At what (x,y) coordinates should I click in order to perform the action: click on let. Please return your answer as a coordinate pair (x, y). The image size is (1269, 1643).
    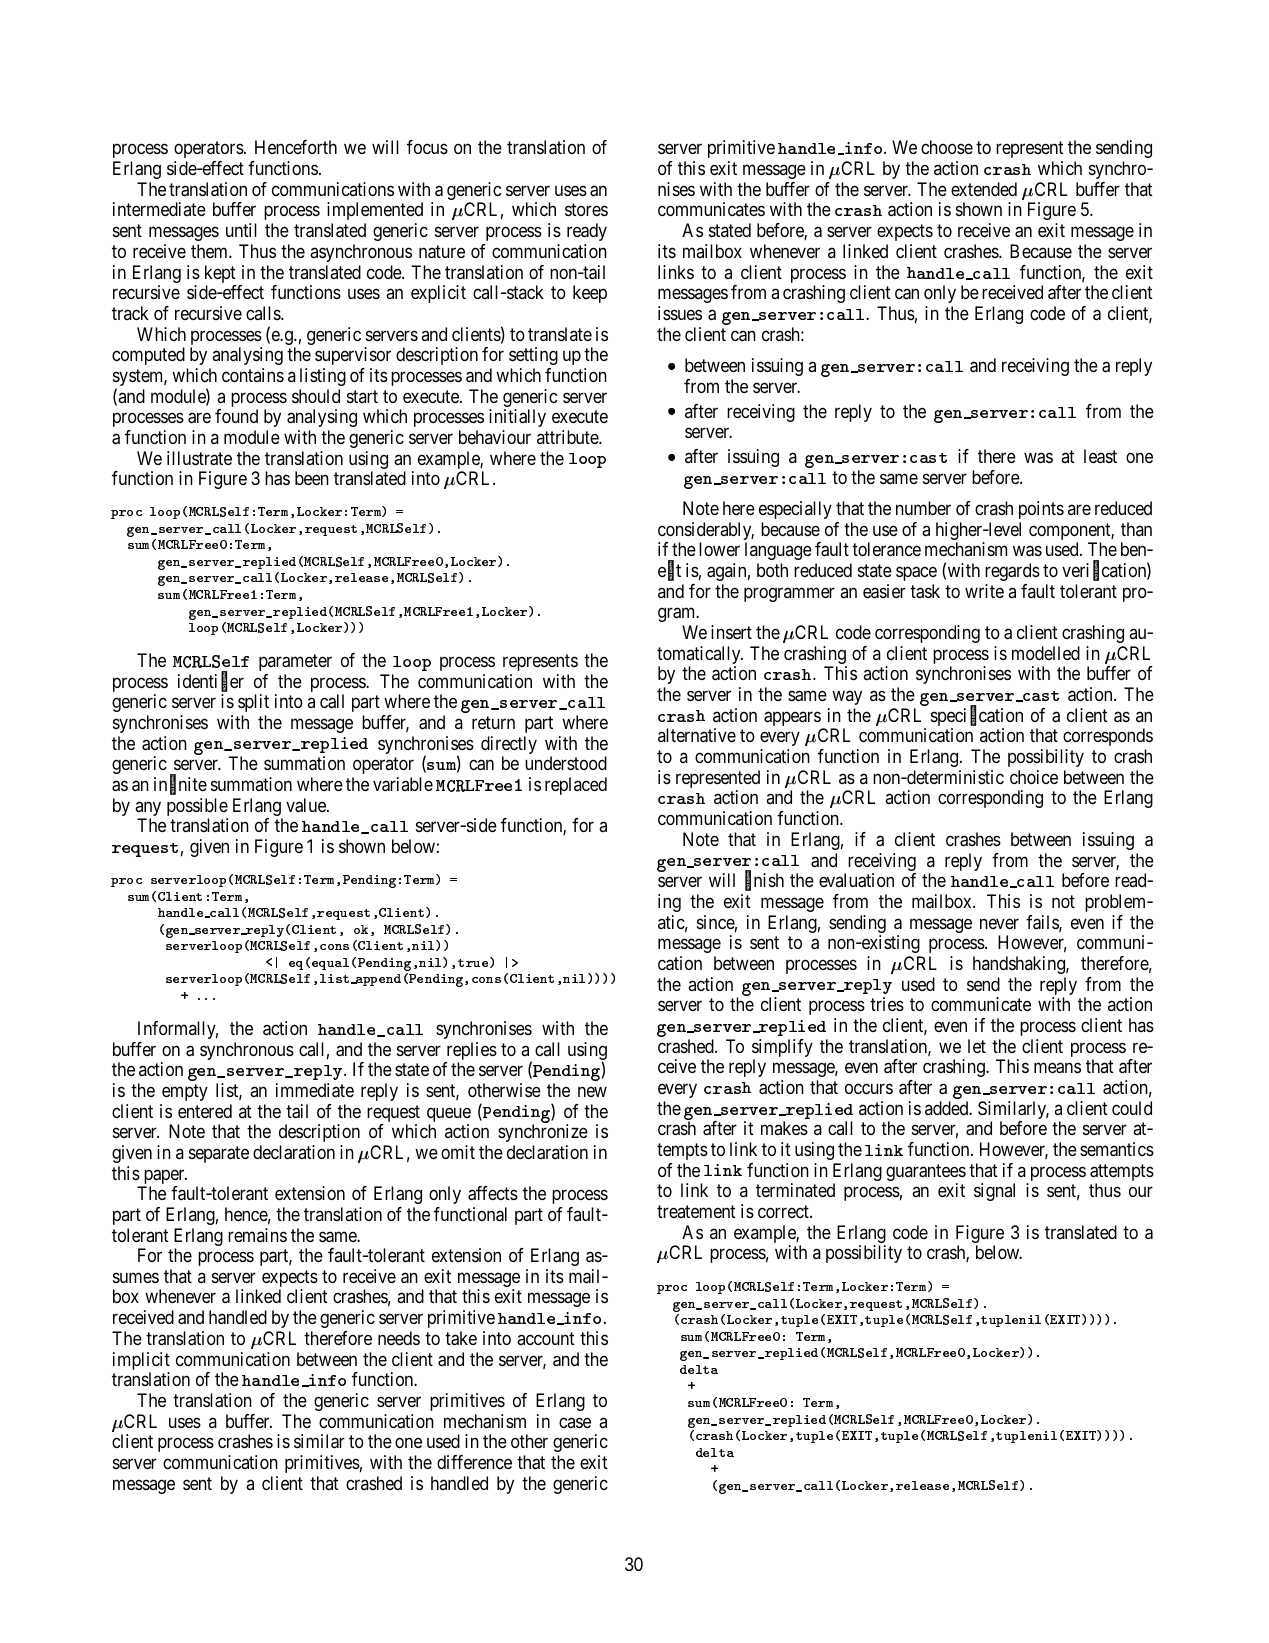
    Looking at the image, I should click on (977, 1046).
